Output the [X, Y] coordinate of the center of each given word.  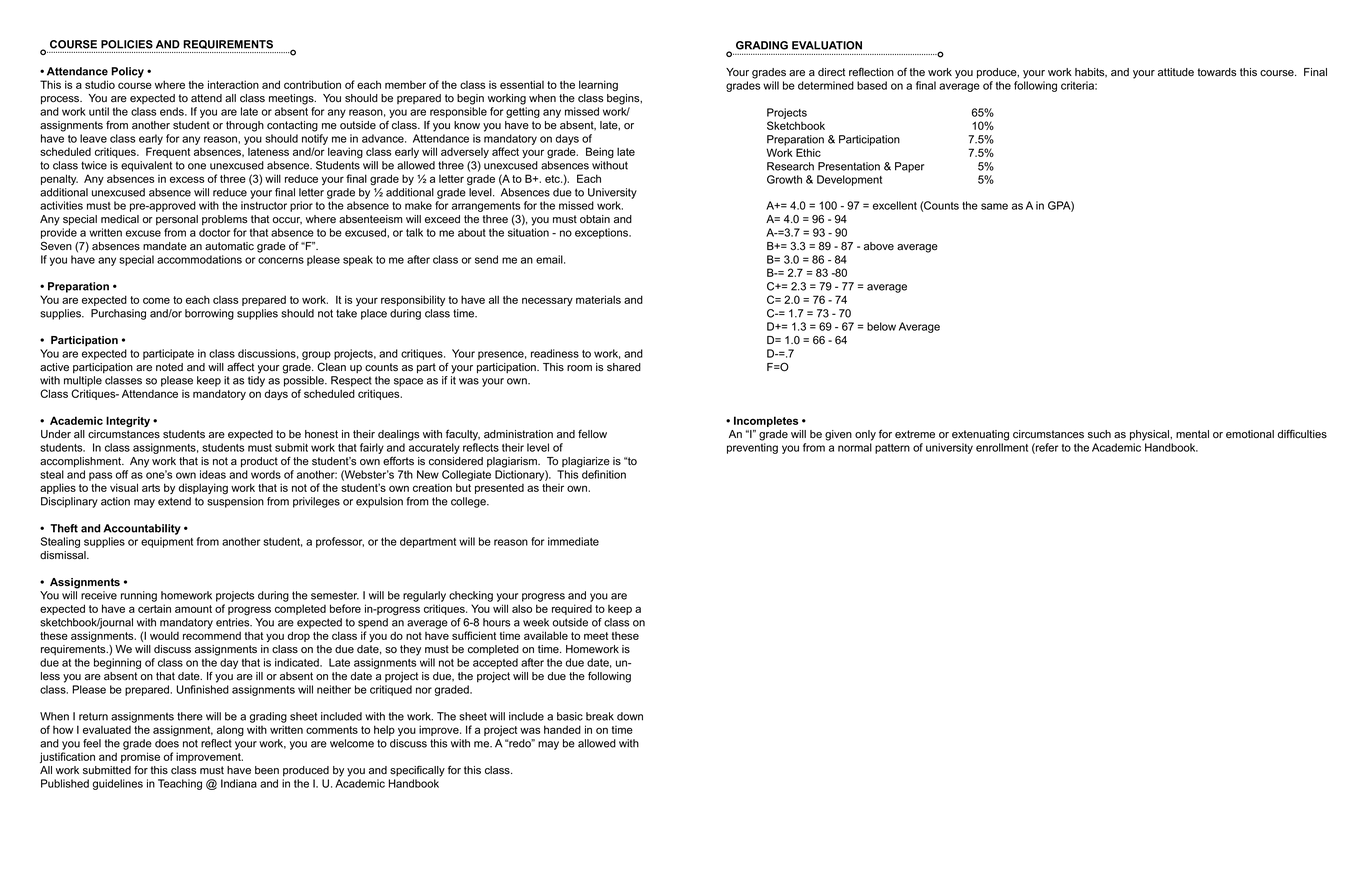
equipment [167, 542]
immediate [573, 541]
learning [598, 85]
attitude [1176, 72]
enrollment [1002, 447]
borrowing [209, 314]
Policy [127, 72]
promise [140, 757]
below [881, 326]
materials [598, 299]
